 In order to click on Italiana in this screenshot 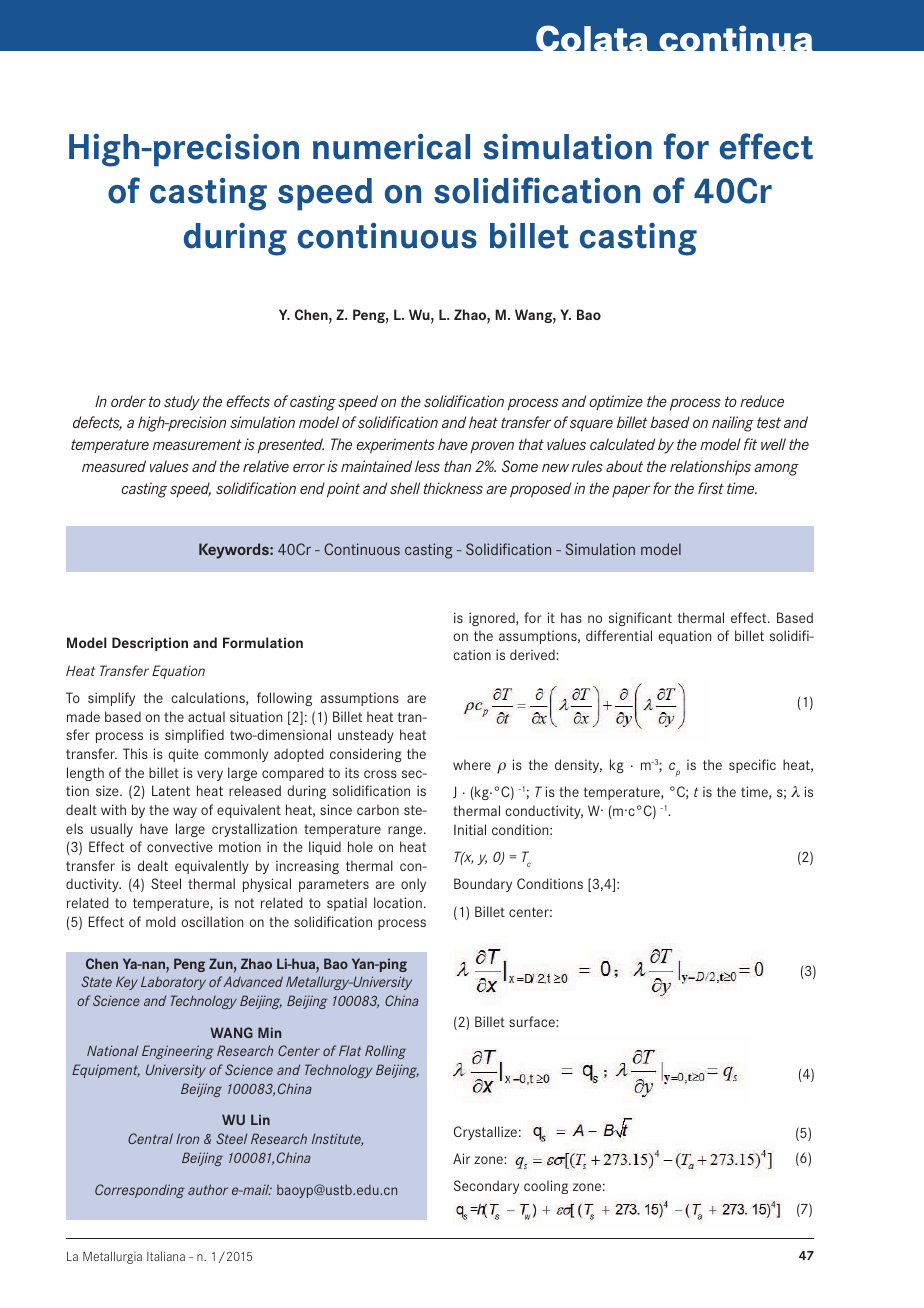, I will do `click(166, 1256)`.
